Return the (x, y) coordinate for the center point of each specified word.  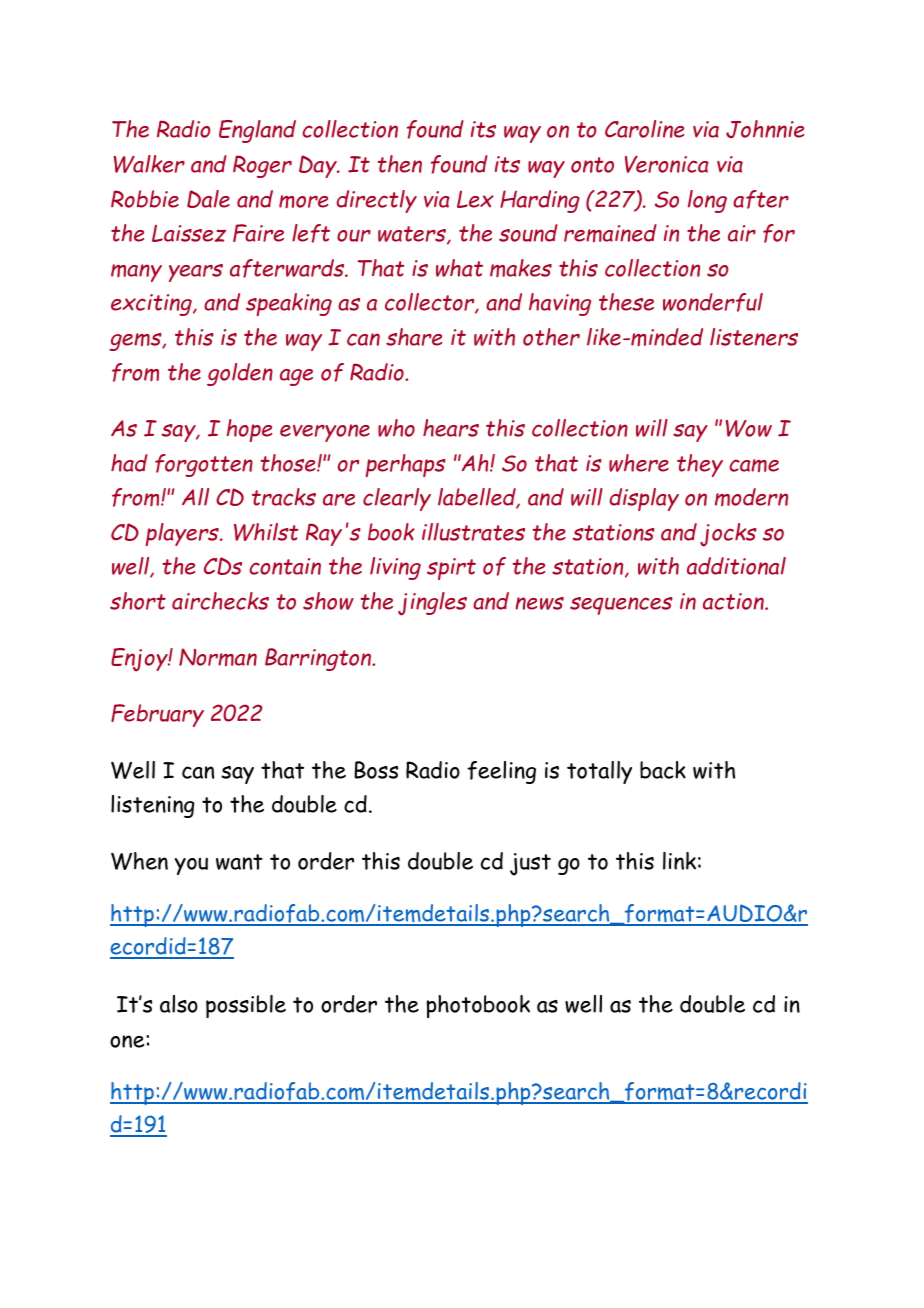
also (179, 1004)
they (700, 465)
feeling (502, 772)
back (663, 770)
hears (451, 428)
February (157, 715)
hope (249, 430)
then (400, 164)
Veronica (667, 164)
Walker (149, 164)
